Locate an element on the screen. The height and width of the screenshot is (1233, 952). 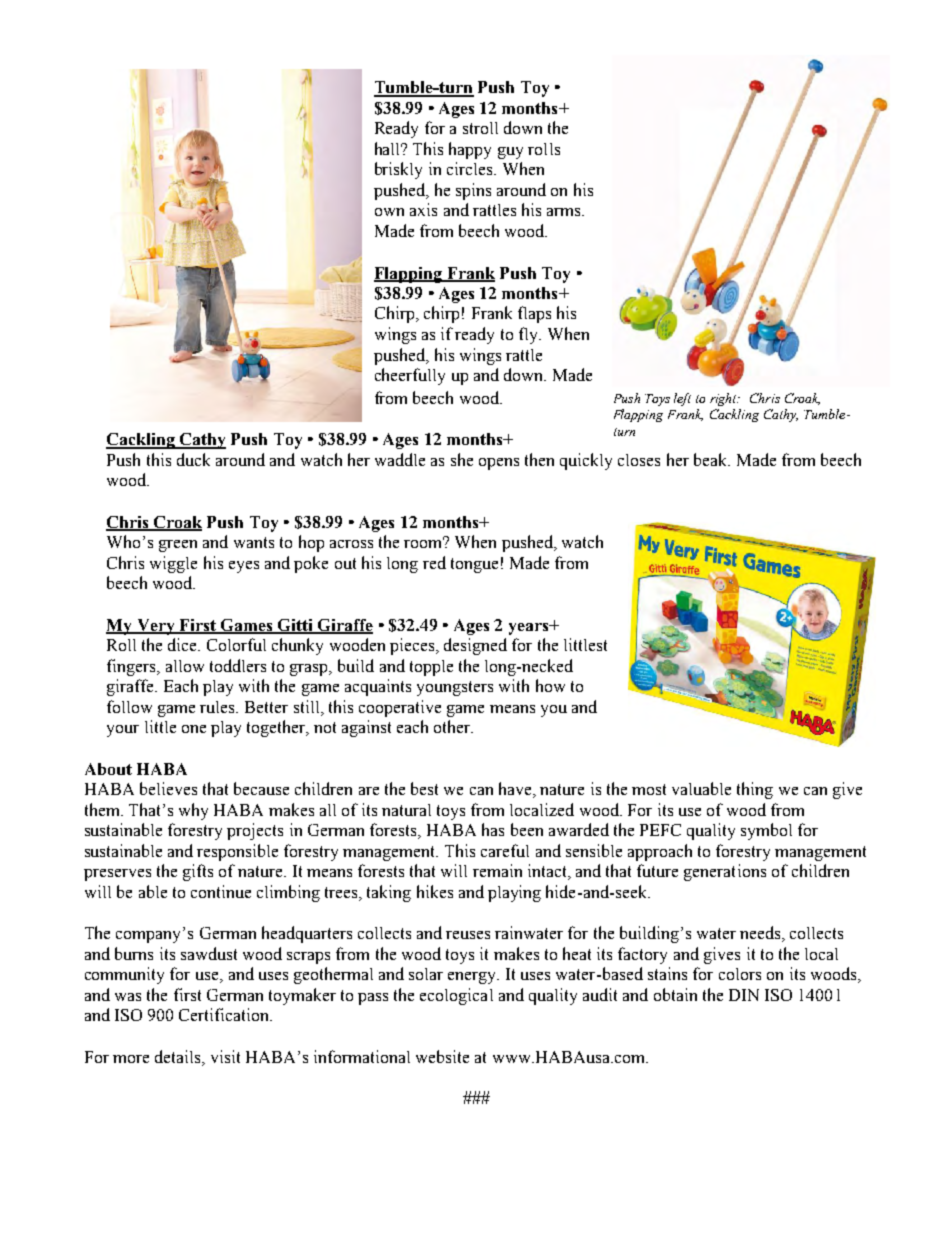
details is located at coordinates (179, 1056).
